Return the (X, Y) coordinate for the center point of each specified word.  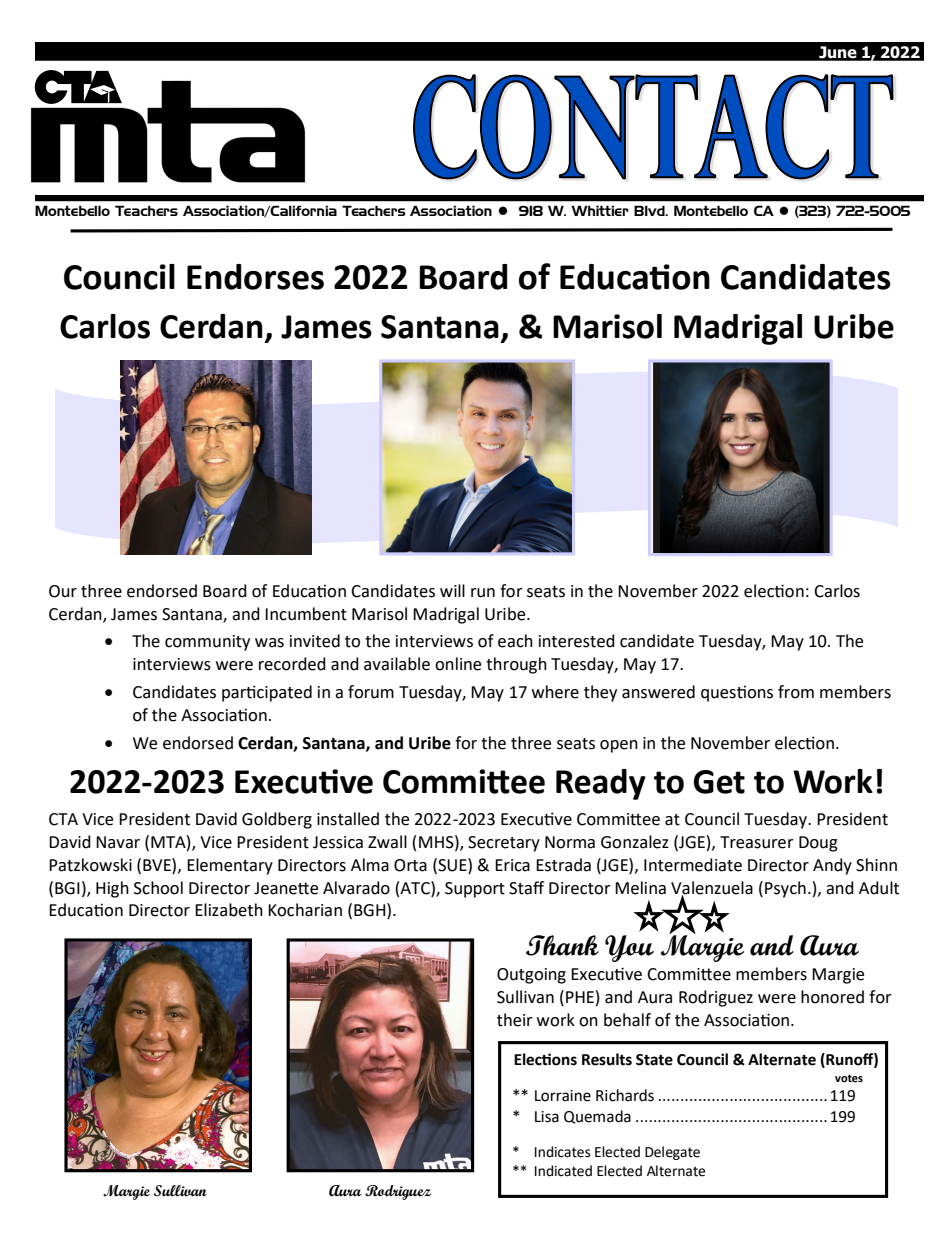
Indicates (563, 1152)
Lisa (547, 1117)
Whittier (600, 210)
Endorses (255, 277)
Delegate (672, 1153)
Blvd (650, 210)
